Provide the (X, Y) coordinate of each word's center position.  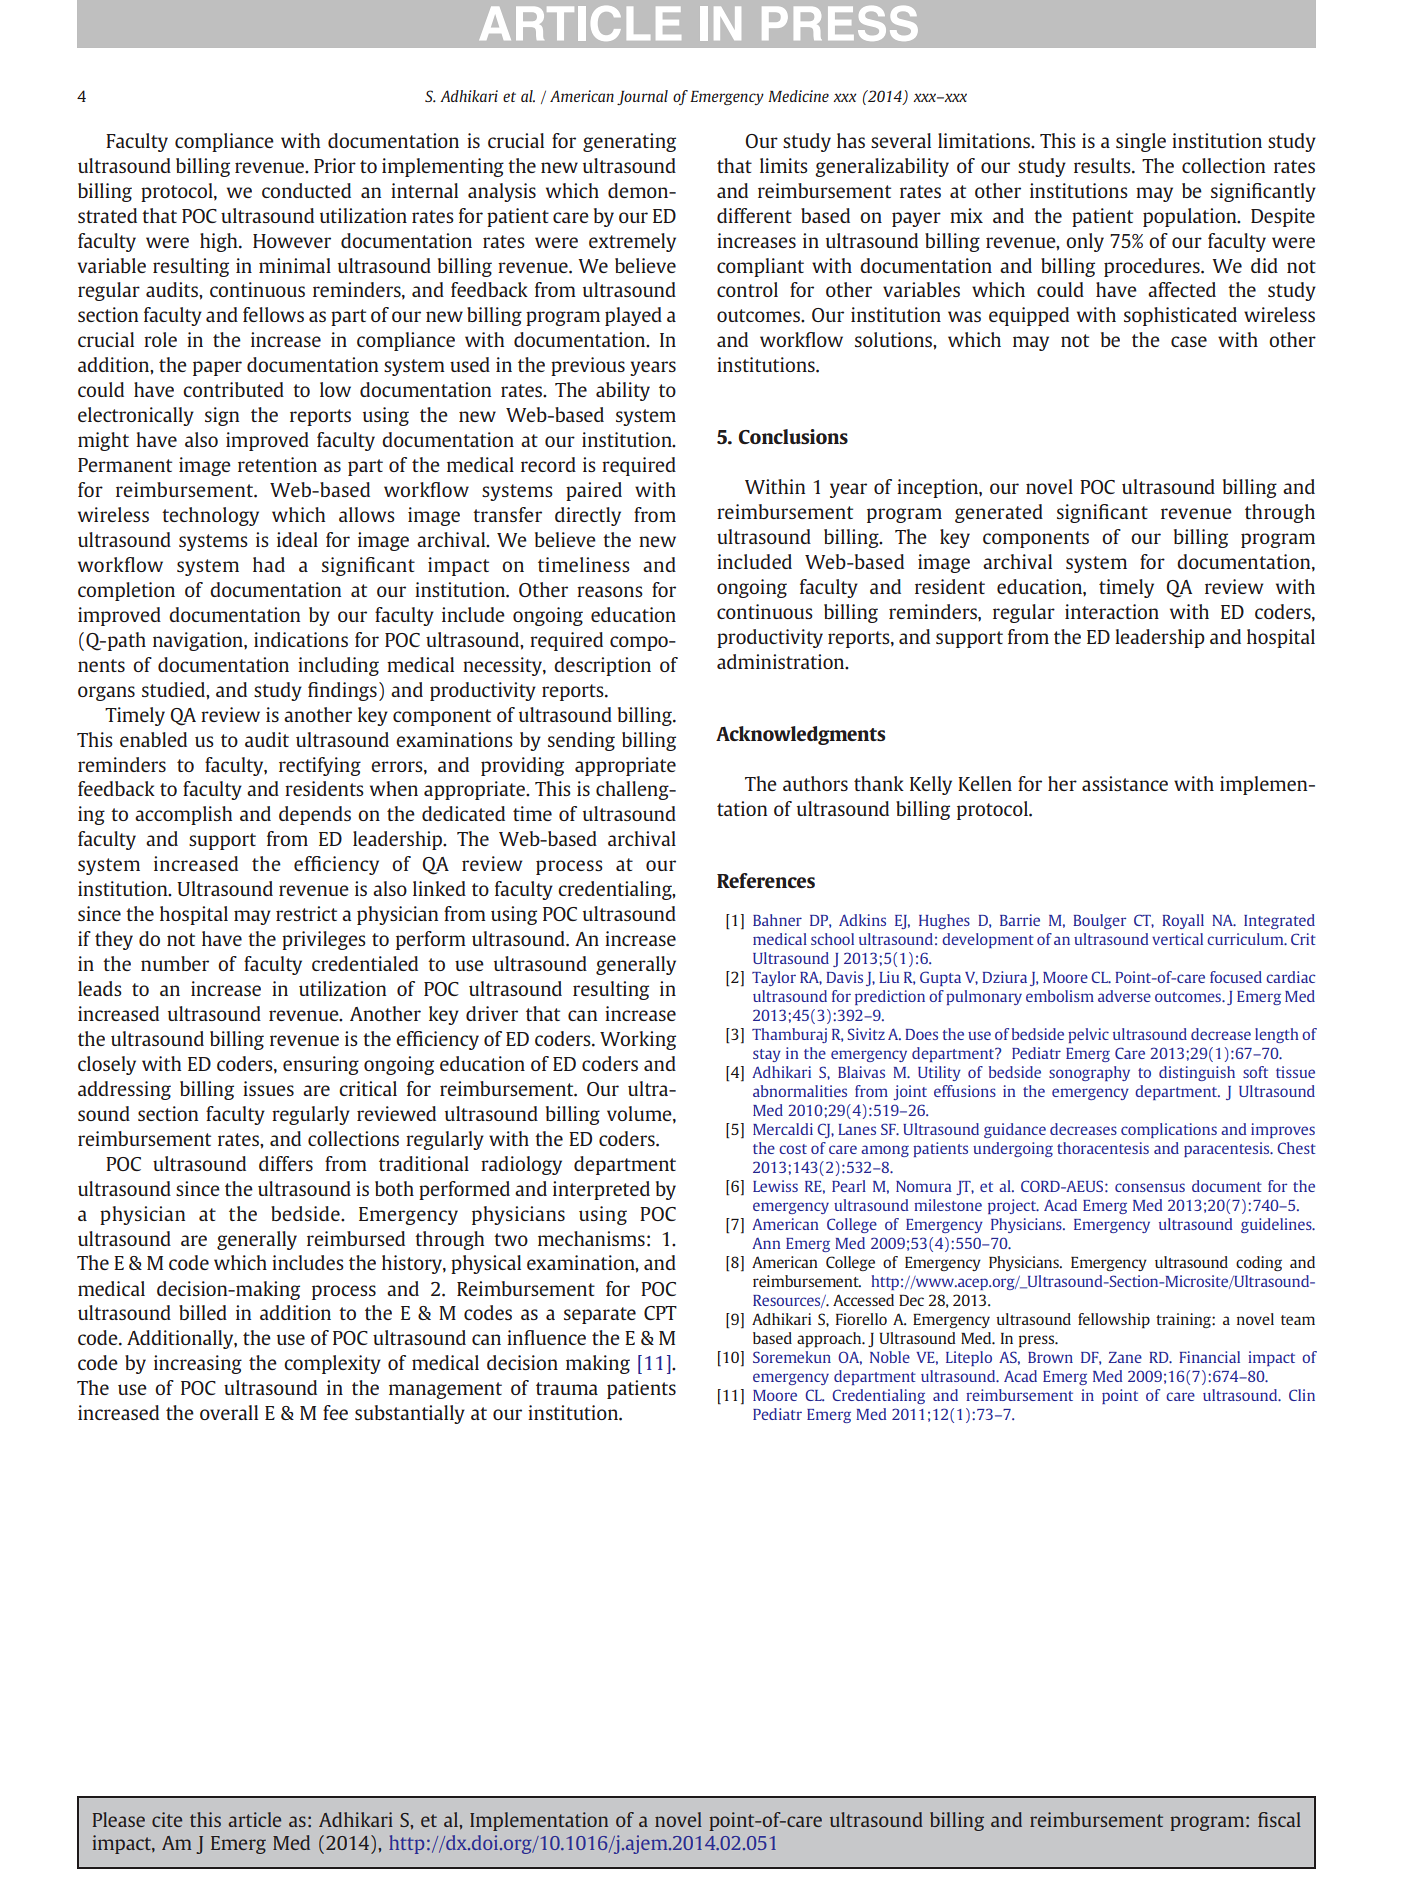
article (254, 1819)
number (175, 963)
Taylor (774, 978)
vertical (1177, 939)
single (1141, 142)
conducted (306, 190)
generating (629, 142)
